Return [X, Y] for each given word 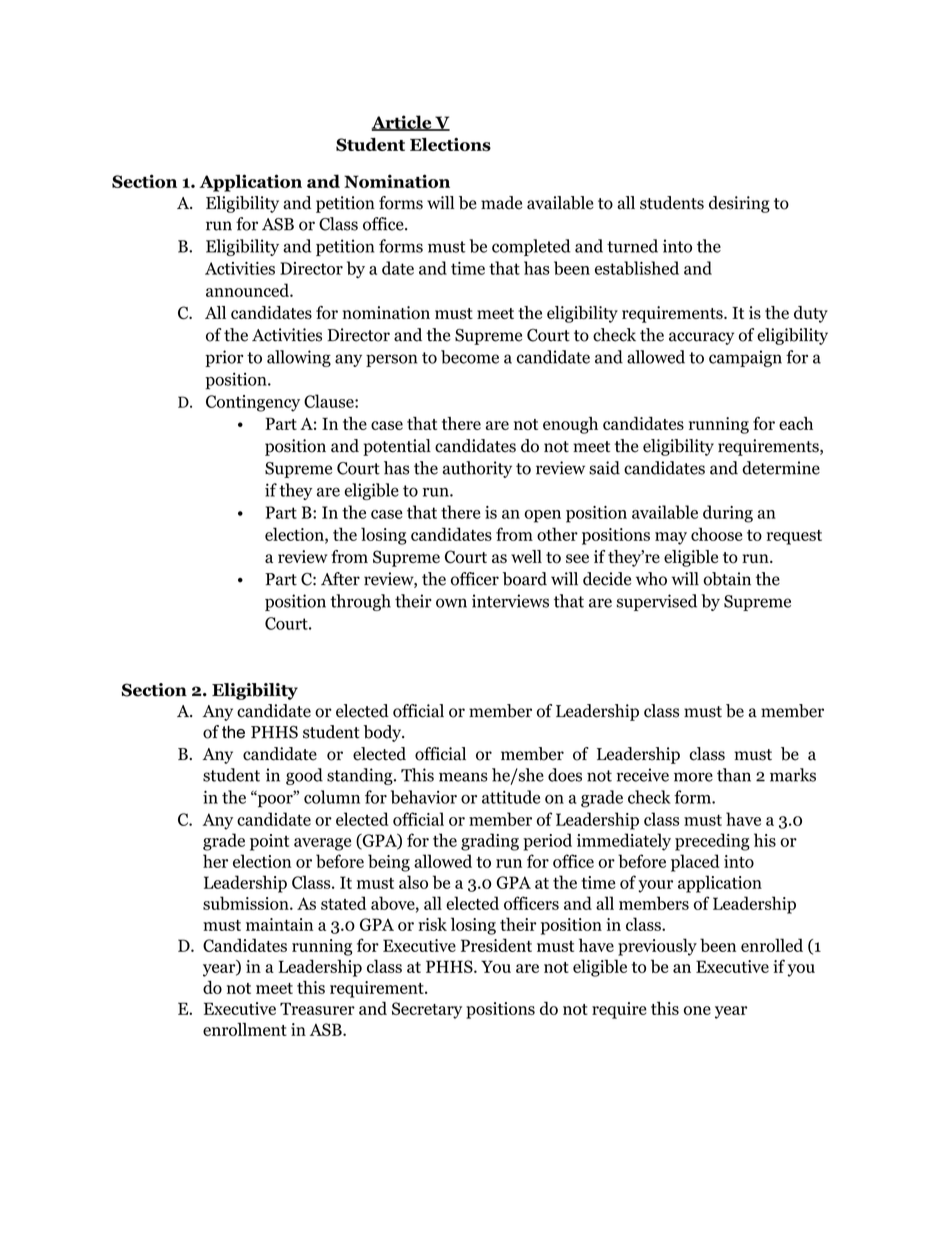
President [496, 945]
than [734, 775]
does [565, 775]
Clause [330, 401]
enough [570, 425]
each [796, 423]
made [501, 203]
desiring [739, 204]
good [304, 776]
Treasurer [317, 1008]
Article [402, 123]
